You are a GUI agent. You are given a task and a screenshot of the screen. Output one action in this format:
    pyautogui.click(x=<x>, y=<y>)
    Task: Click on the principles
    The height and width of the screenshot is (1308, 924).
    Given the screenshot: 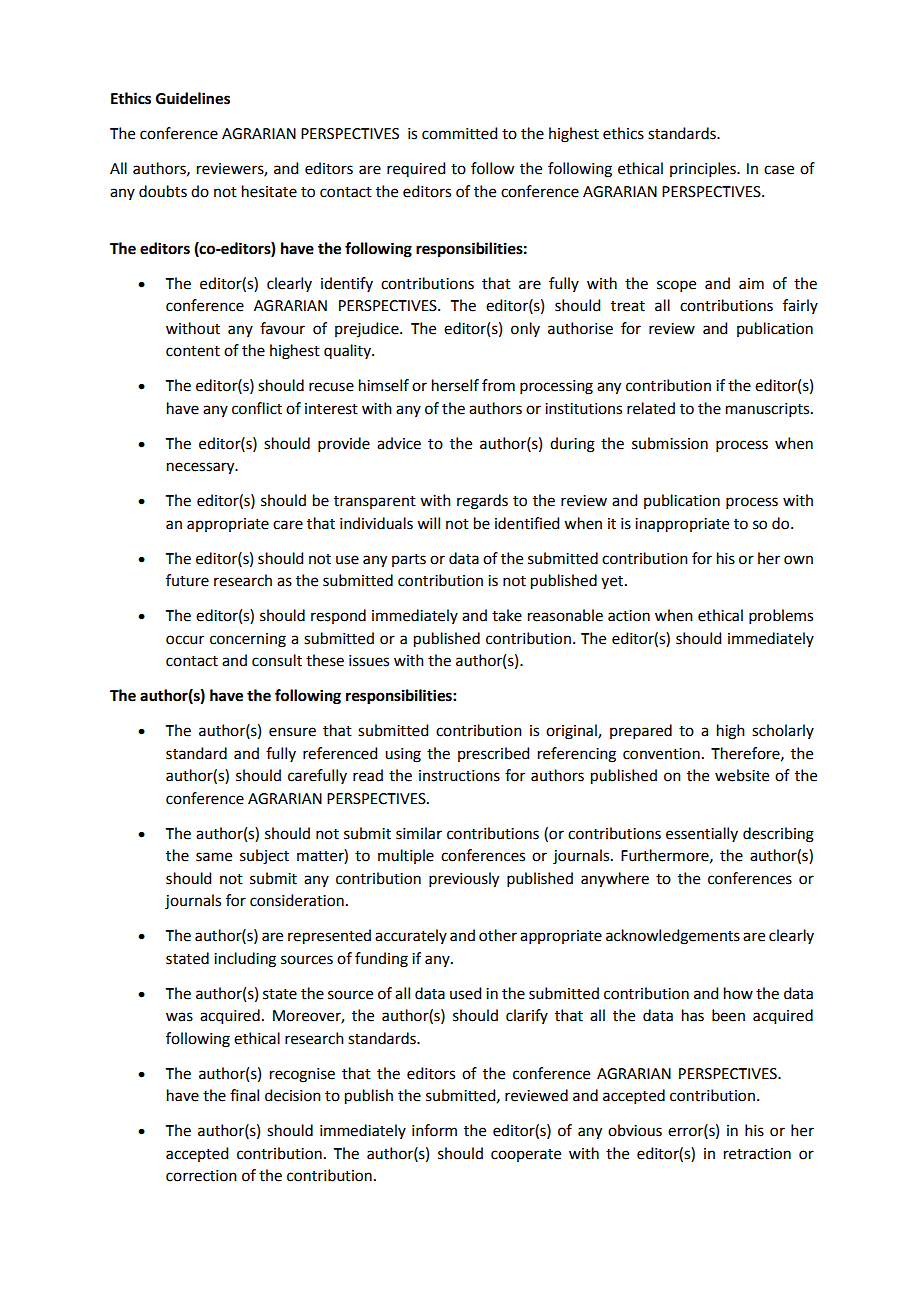 What is the action you would take?
    pyautogui.click(x=704, y=169)
